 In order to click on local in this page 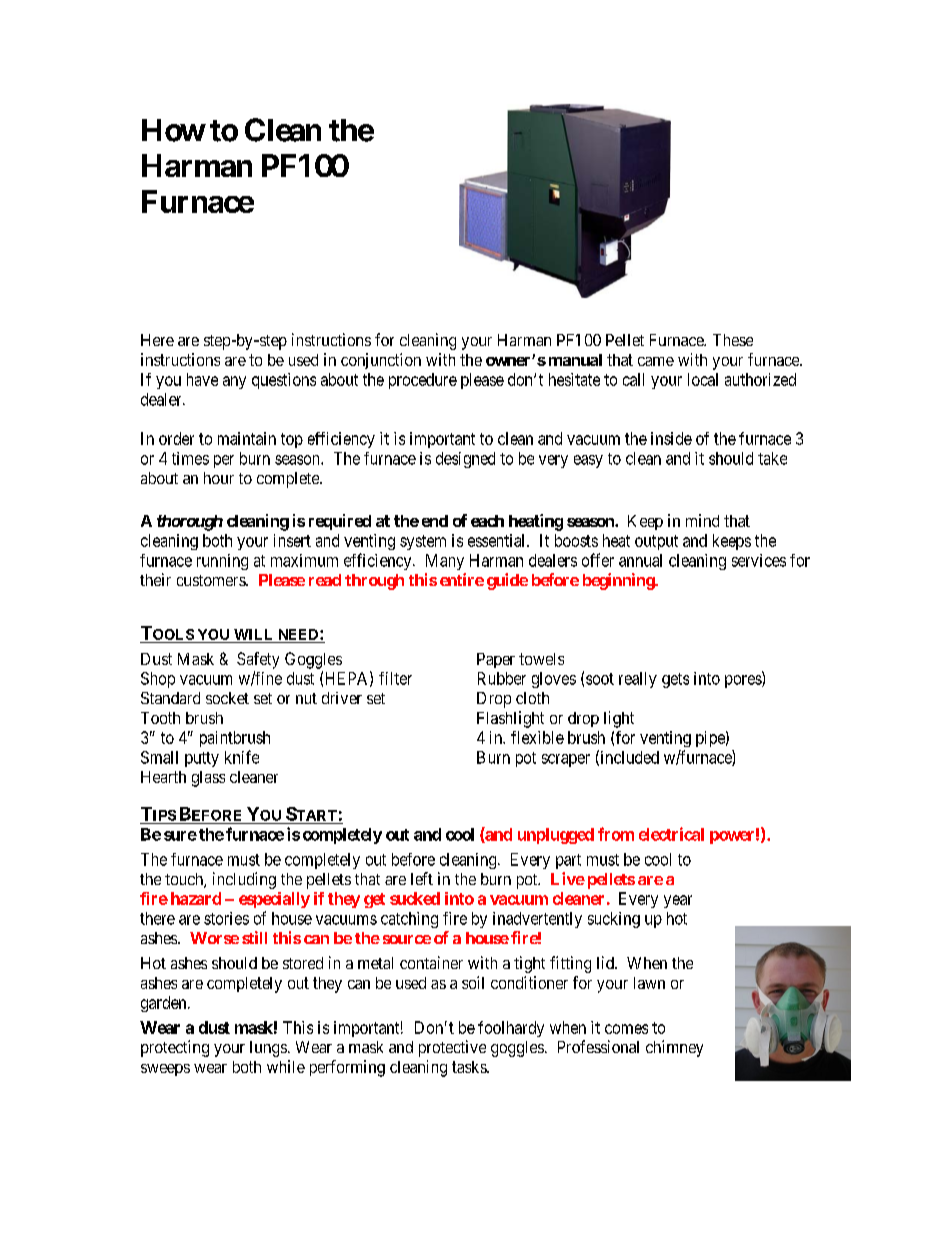, I will do `click(703, 379)`.
